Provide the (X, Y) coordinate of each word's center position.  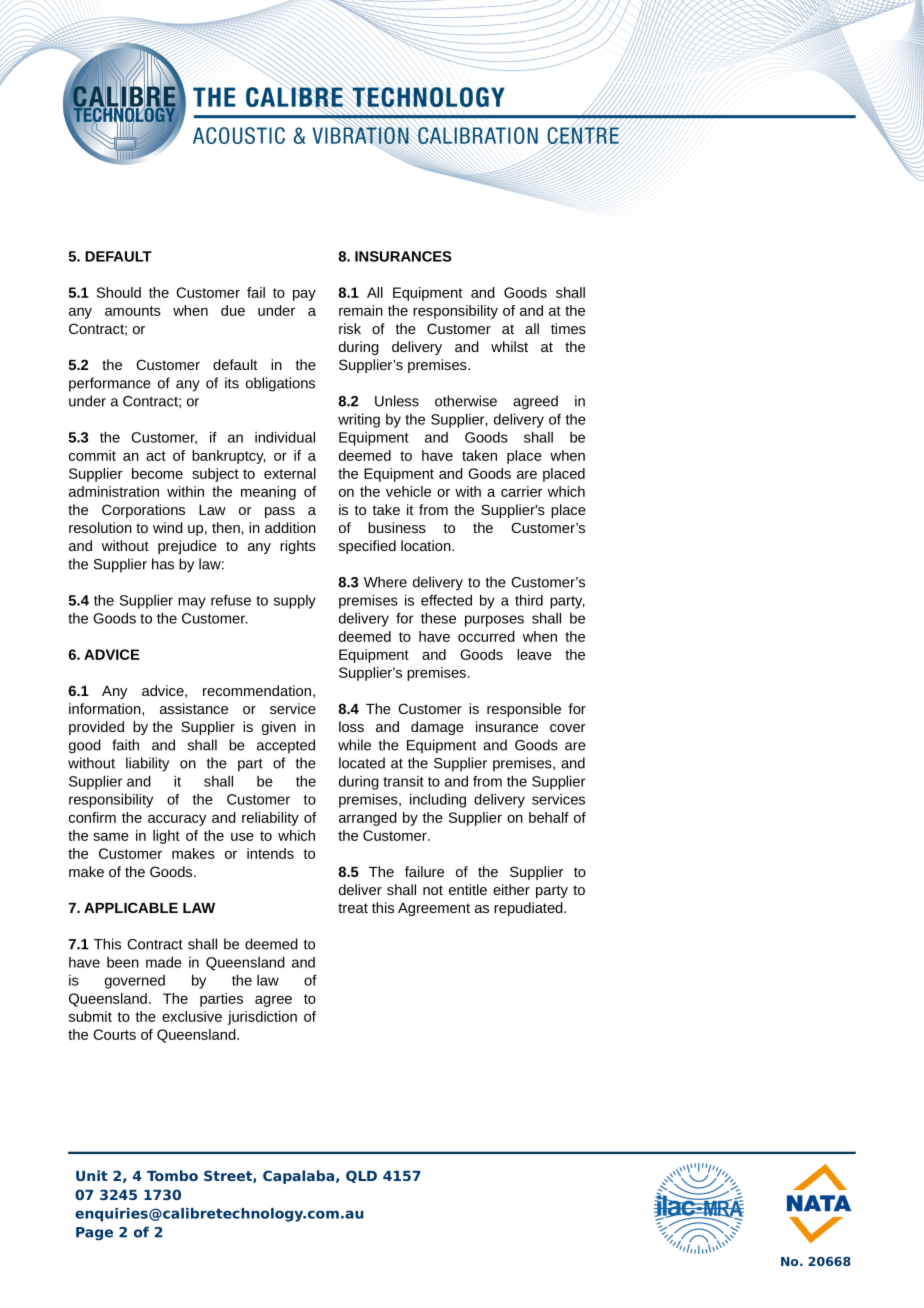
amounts (133, 311)
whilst (509, 346)
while (354, 745)
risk (350, 328)
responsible (524, 710)
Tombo (172, 1175)
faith (125, 745)
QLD (361, 1176)
